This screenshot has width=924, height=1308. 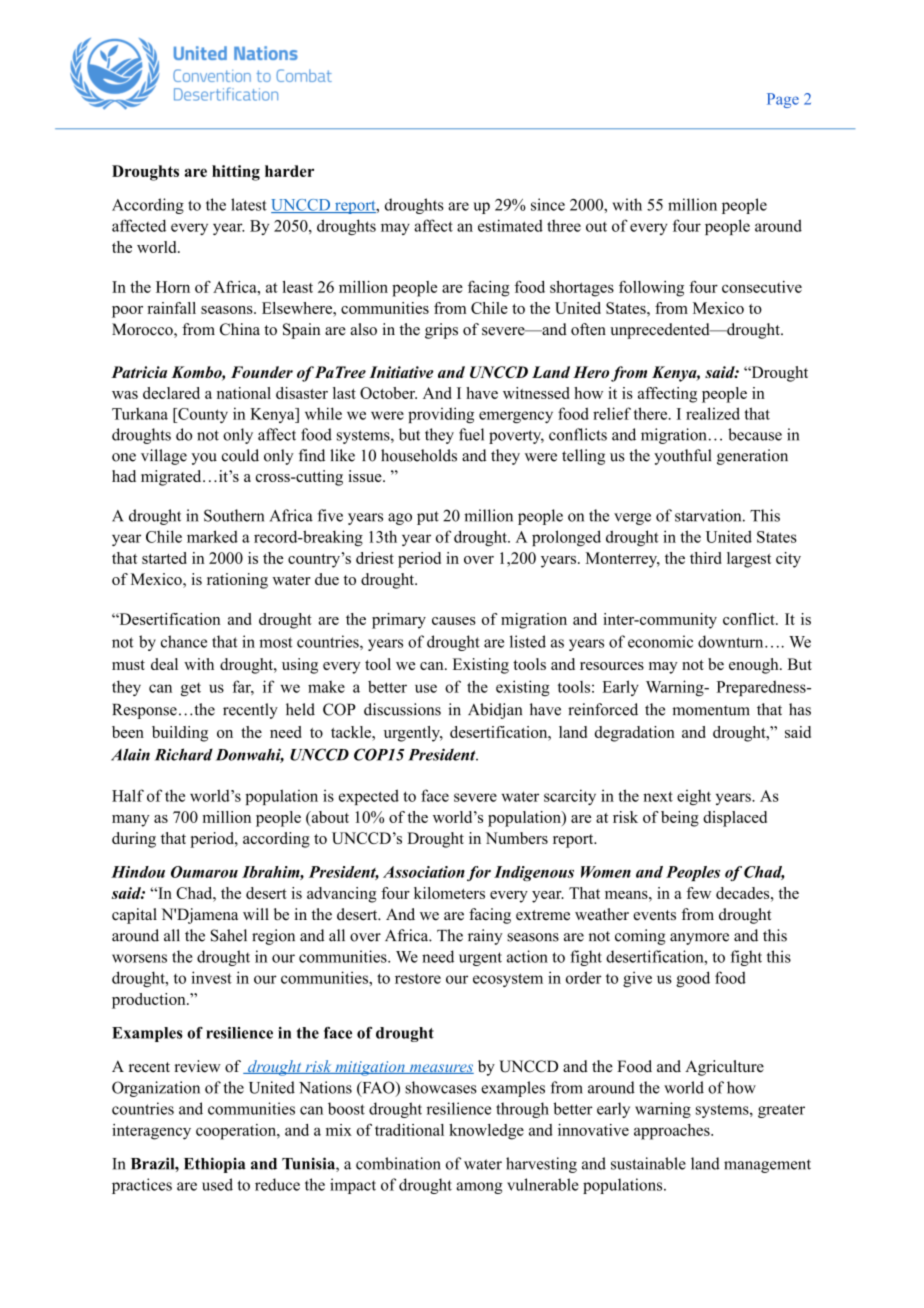 I want to click on hitting, so click(x=236, y=173).
